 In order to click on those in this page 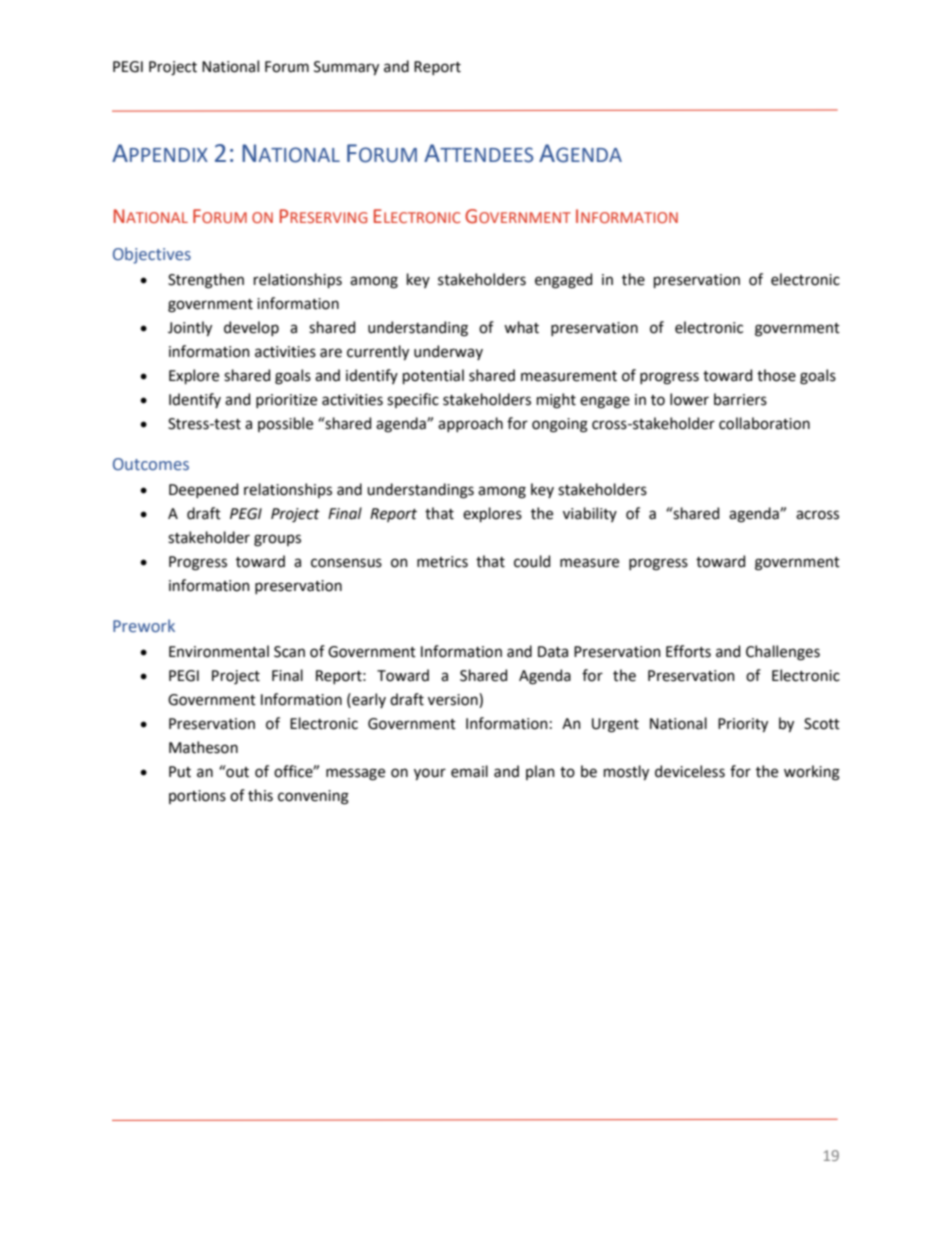, I will do `click(776, 375)`.
